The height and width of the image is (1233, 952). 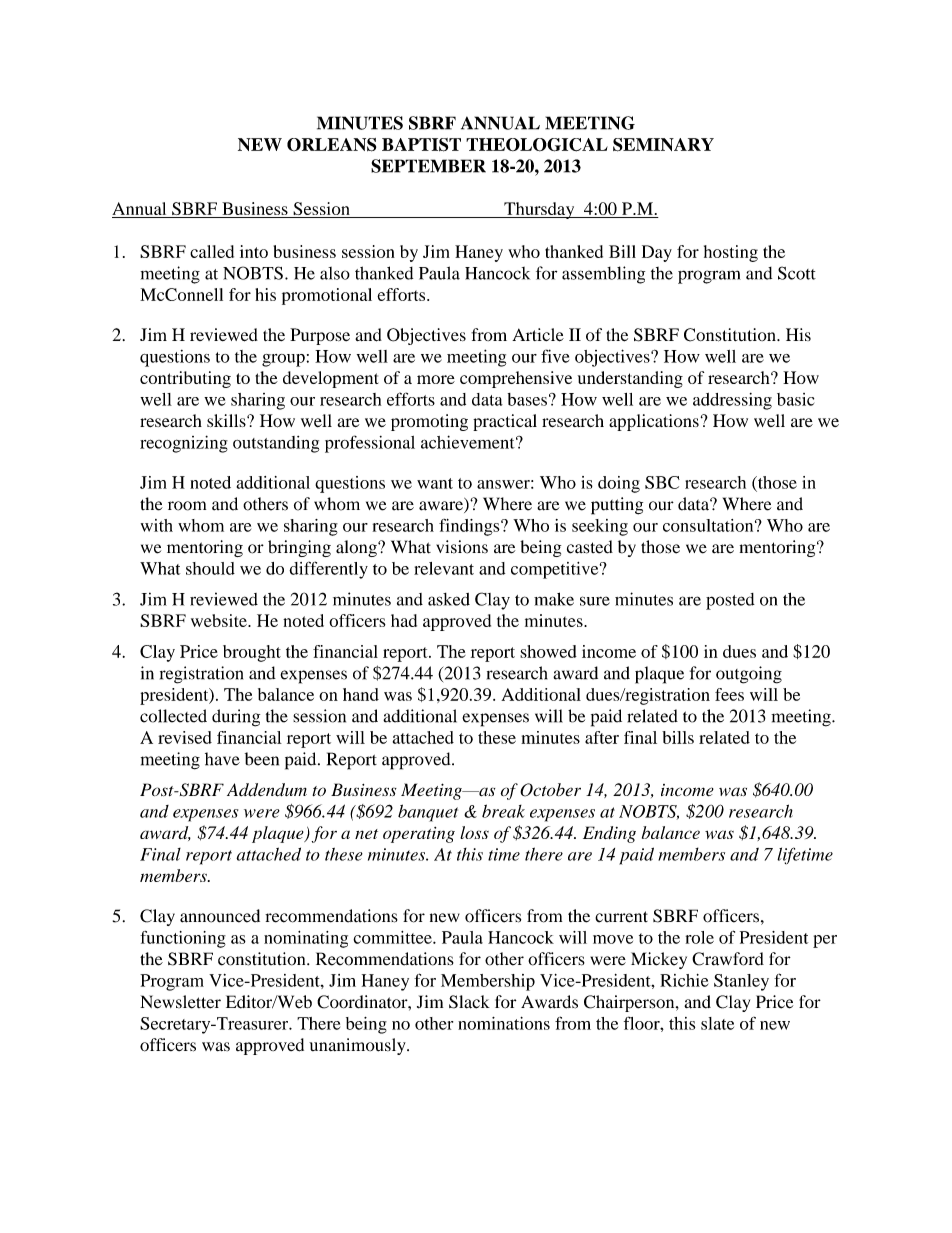 What do you see at coordinates (663, 145) in the image?
I see `SEMINARY` at bounding box center [663, 145].
